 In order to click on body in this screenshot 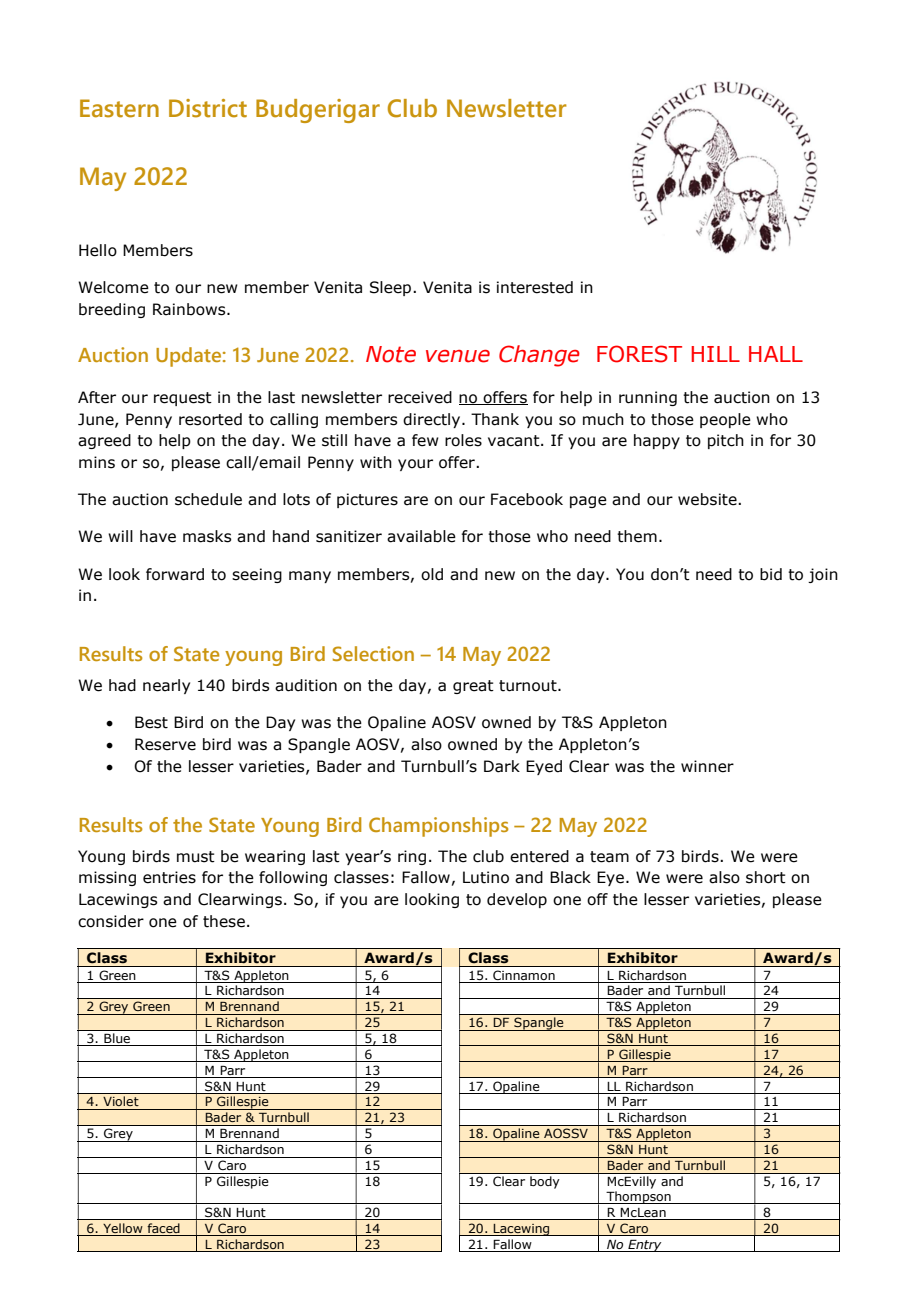, I will do `click(544, 1182)`.
